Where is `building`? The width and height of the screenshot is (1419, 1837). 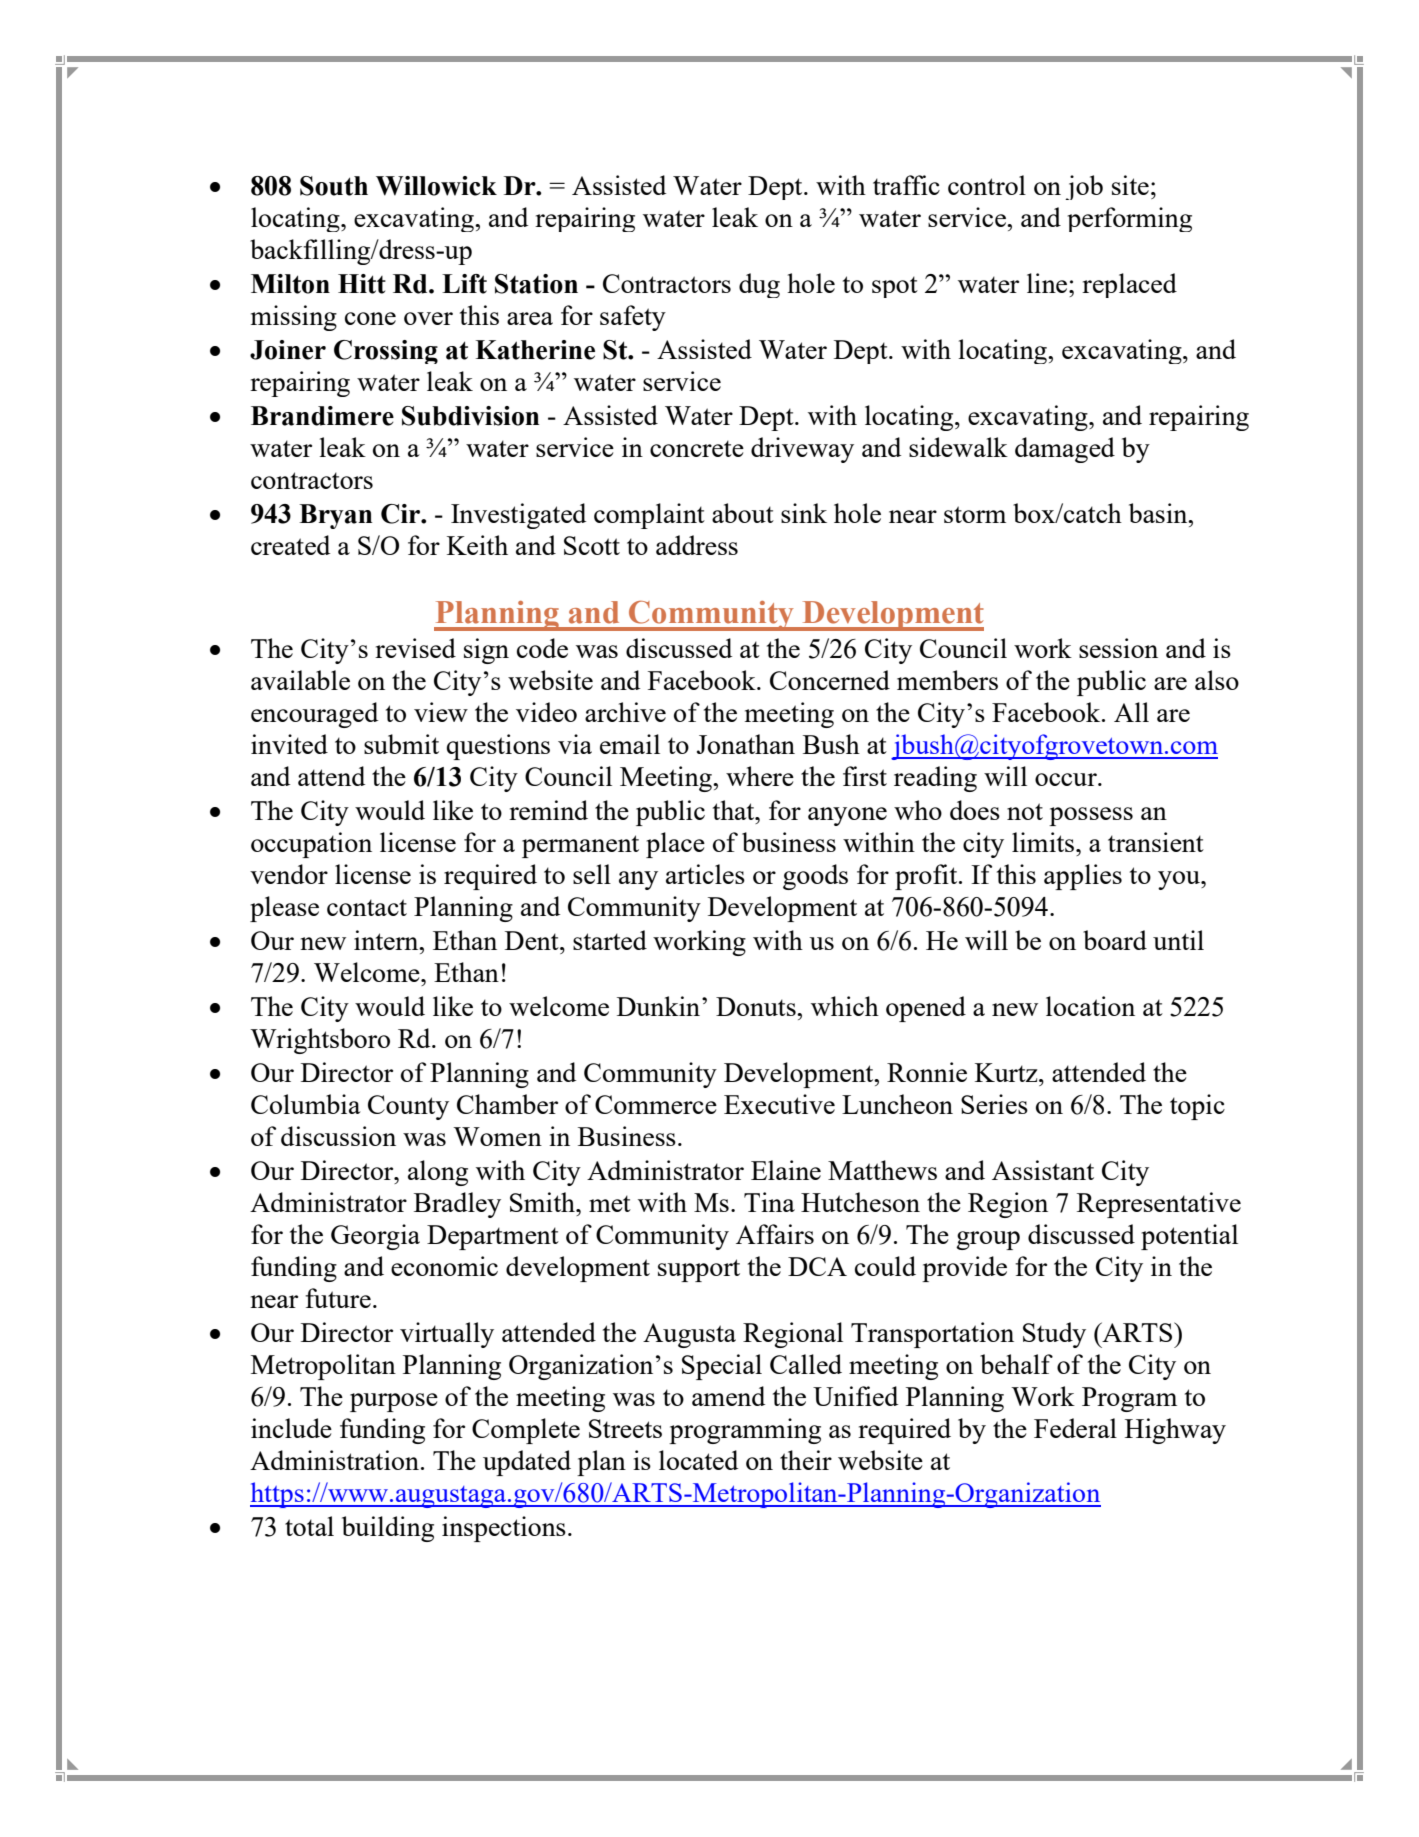 building is located at coordinates (388, 1529).
